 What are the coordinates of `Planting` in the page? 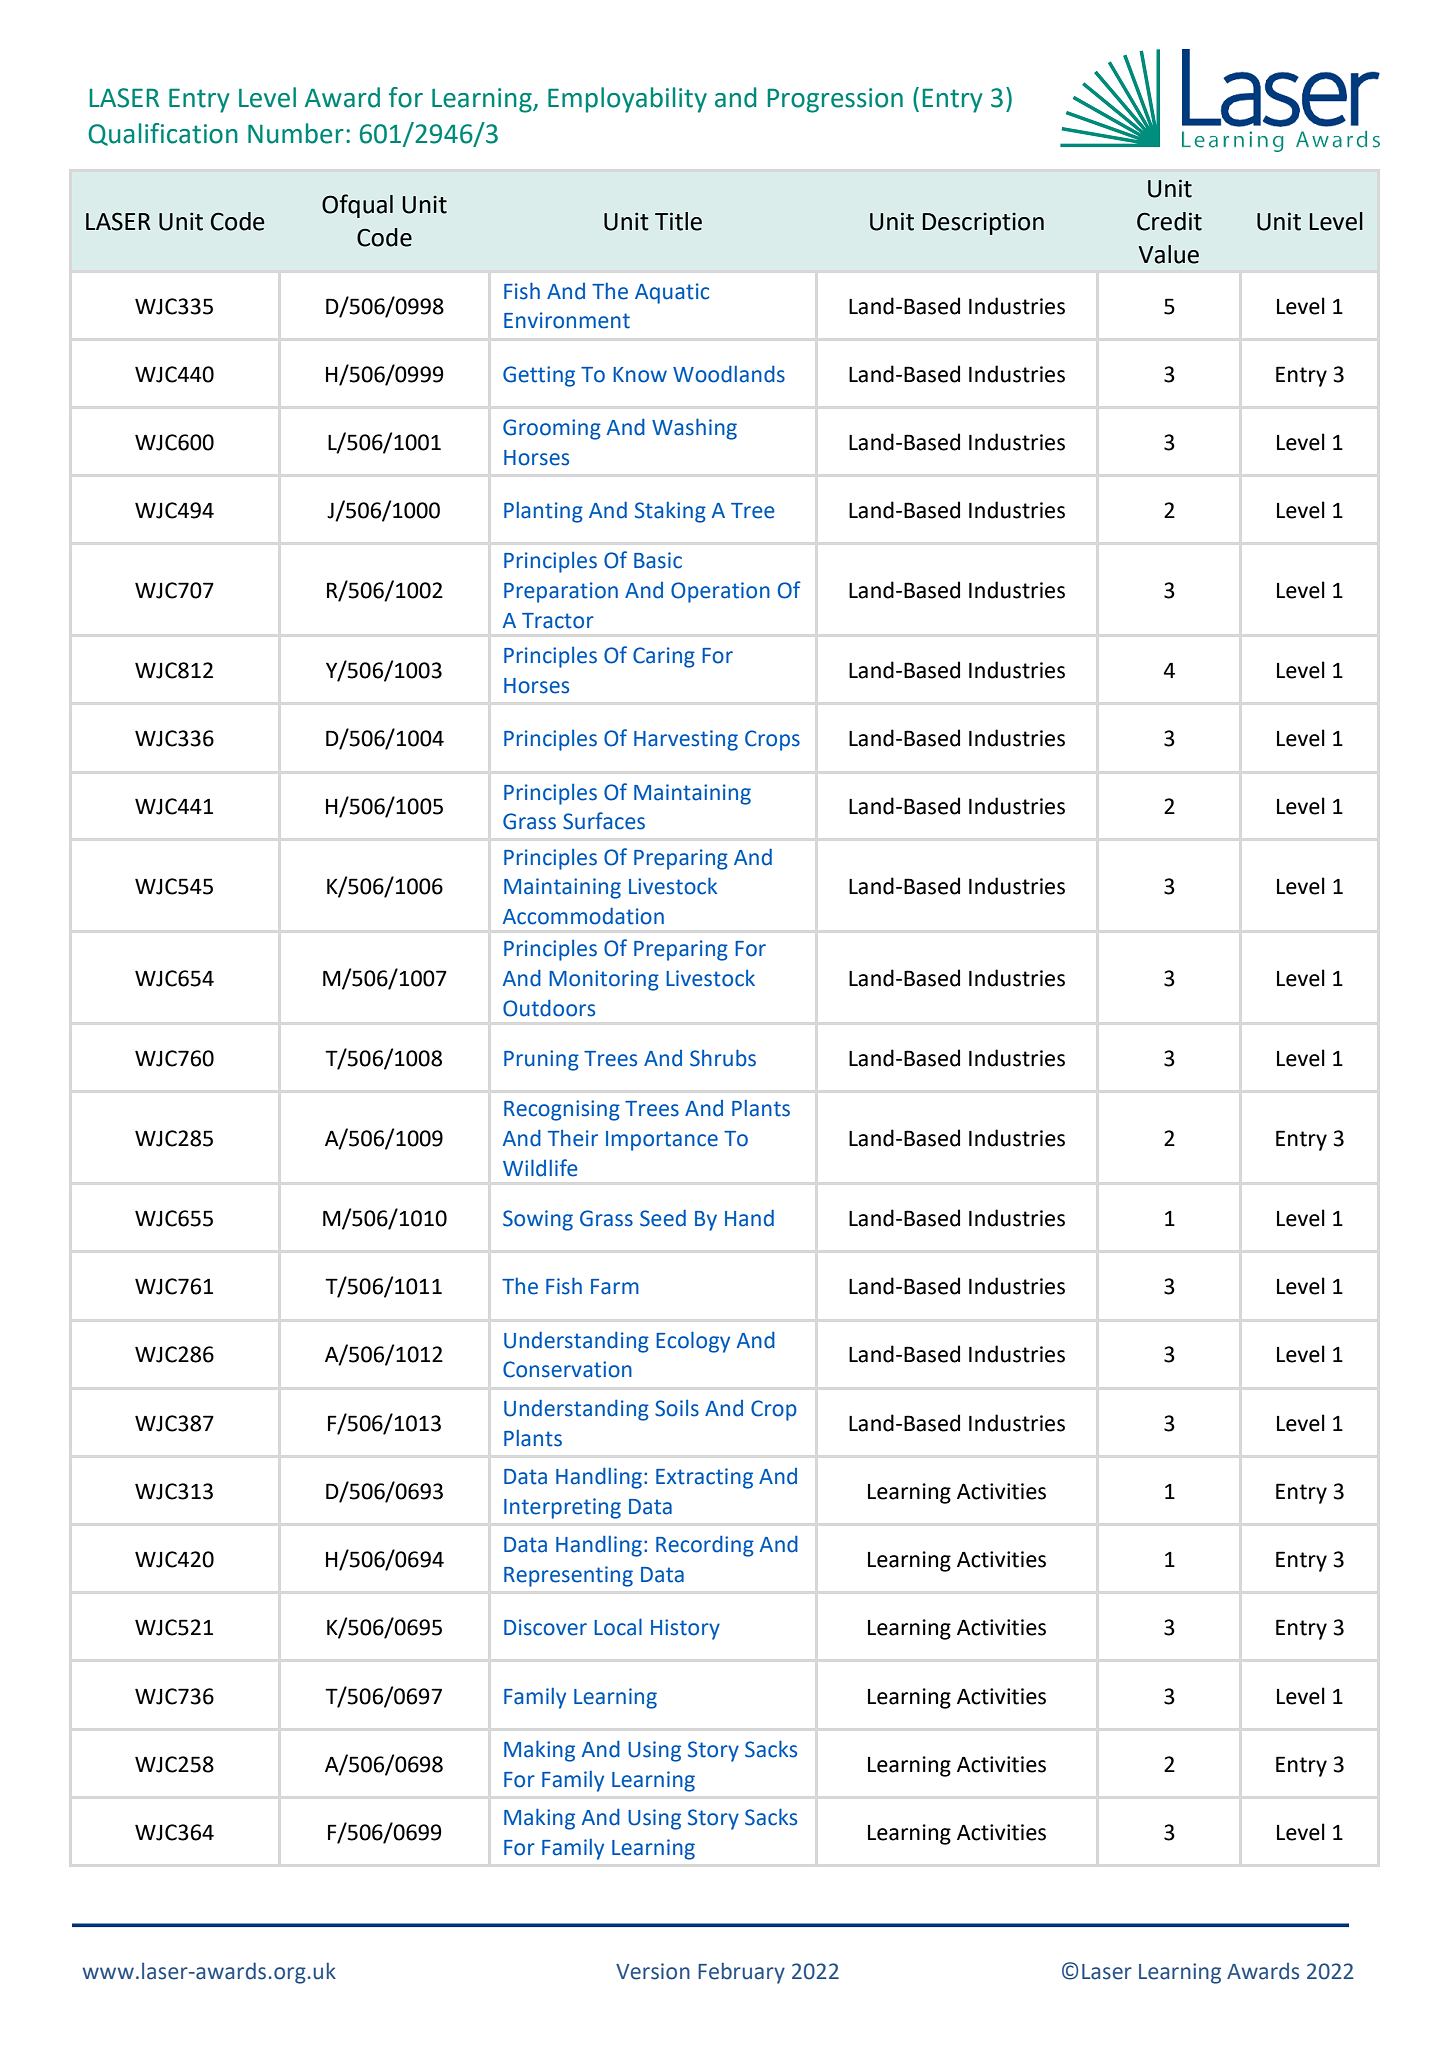 It's located at (543, 512).
